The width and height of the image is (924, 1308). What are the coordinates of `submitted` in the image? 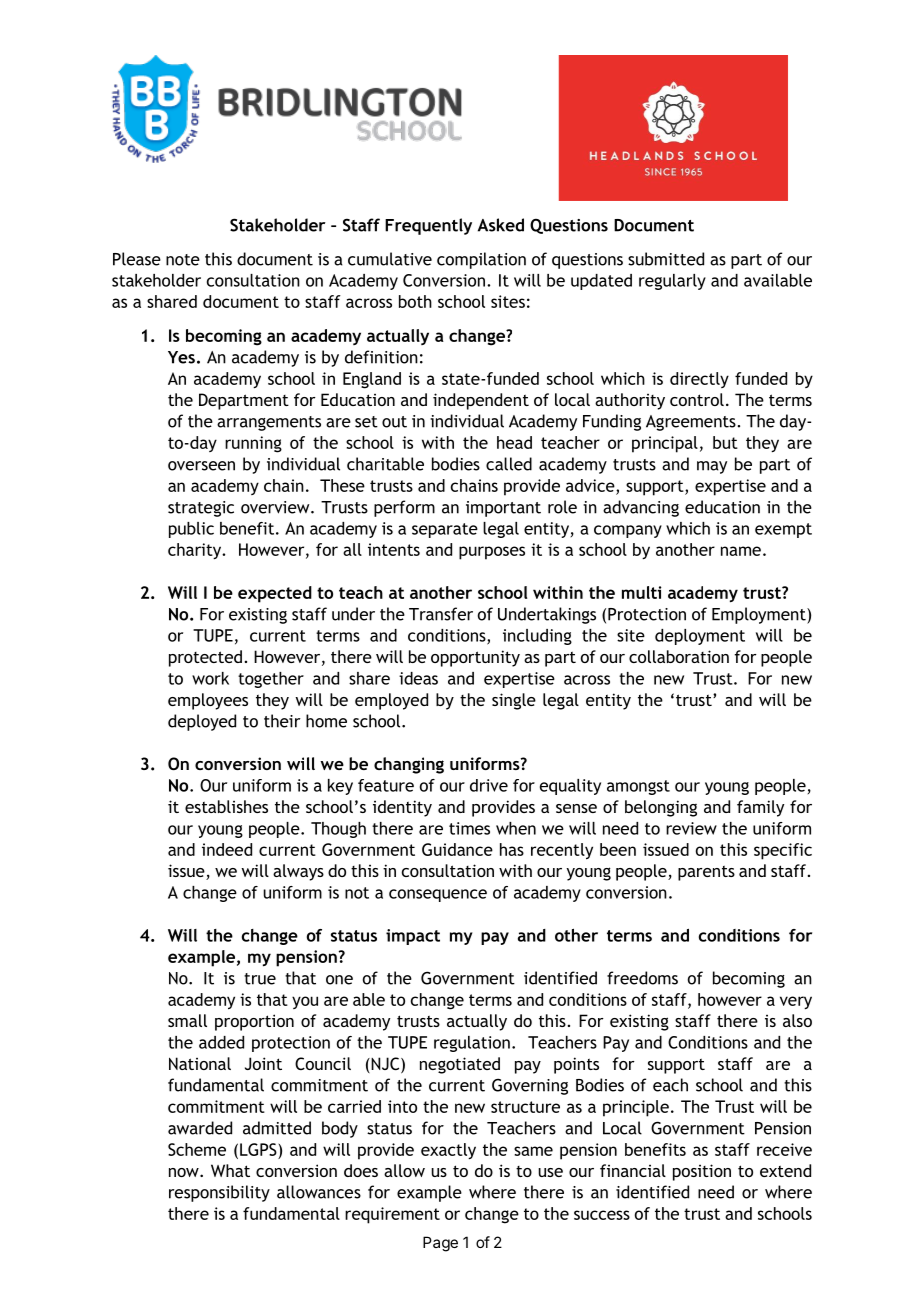 It's located at (666, 259).
